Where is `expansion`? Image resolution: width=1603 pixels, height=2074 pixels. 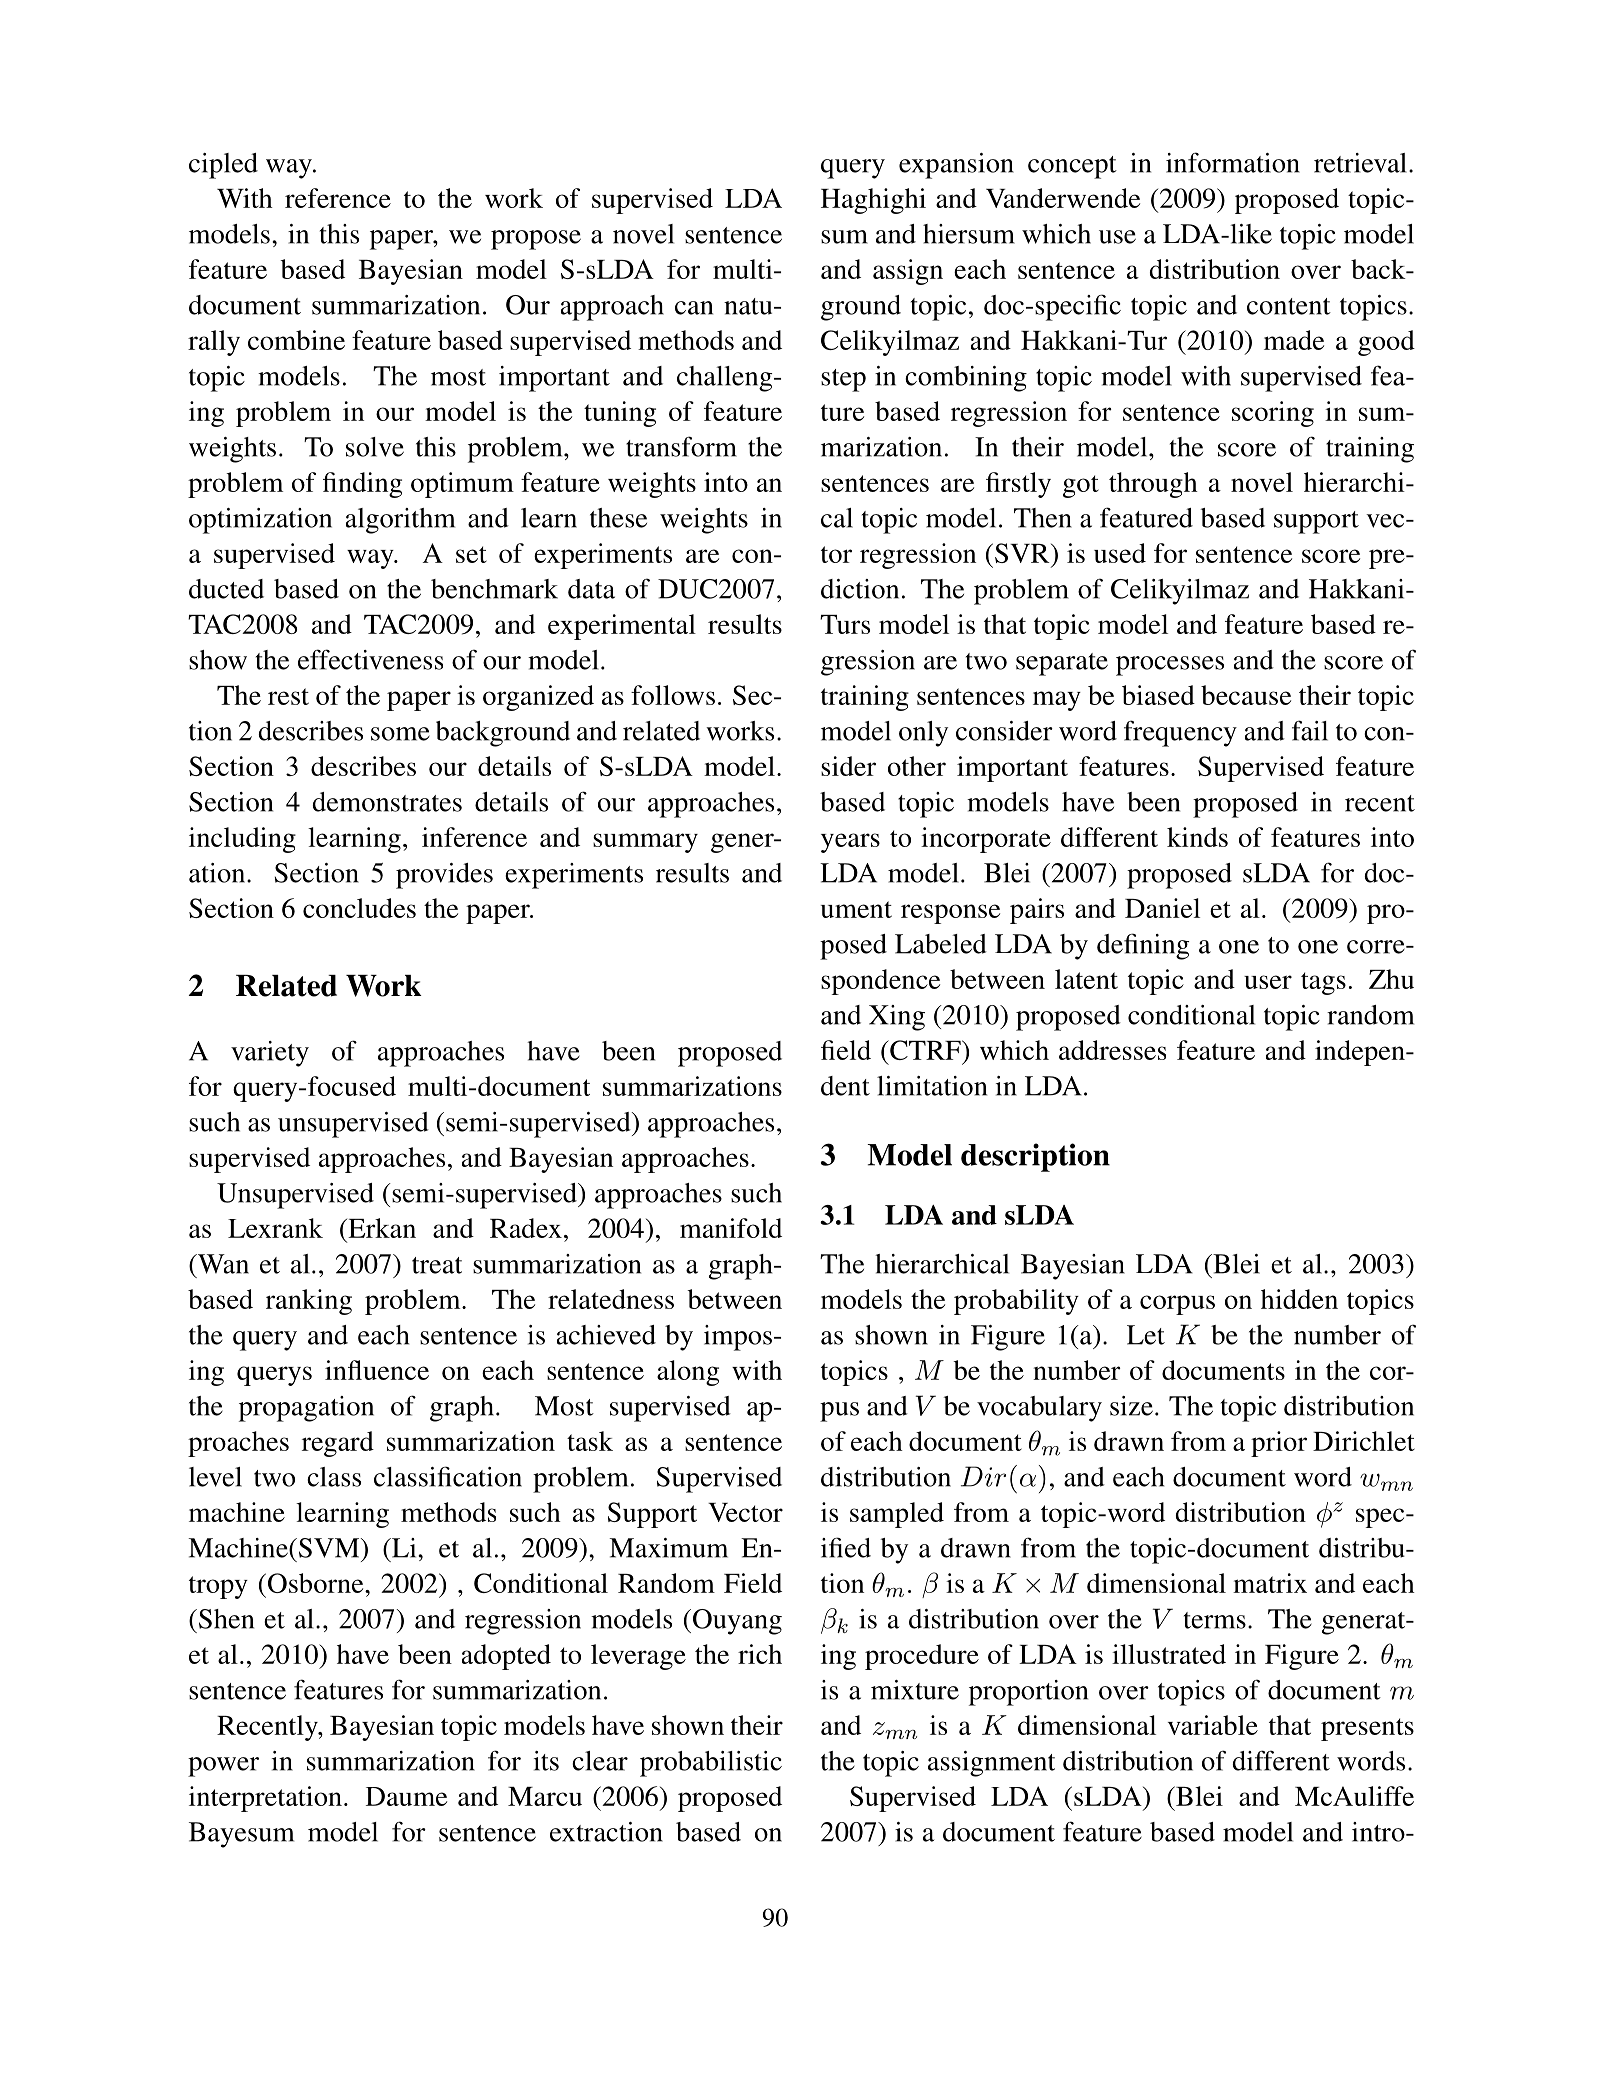 expansion is located at coordinates (956, 166).
